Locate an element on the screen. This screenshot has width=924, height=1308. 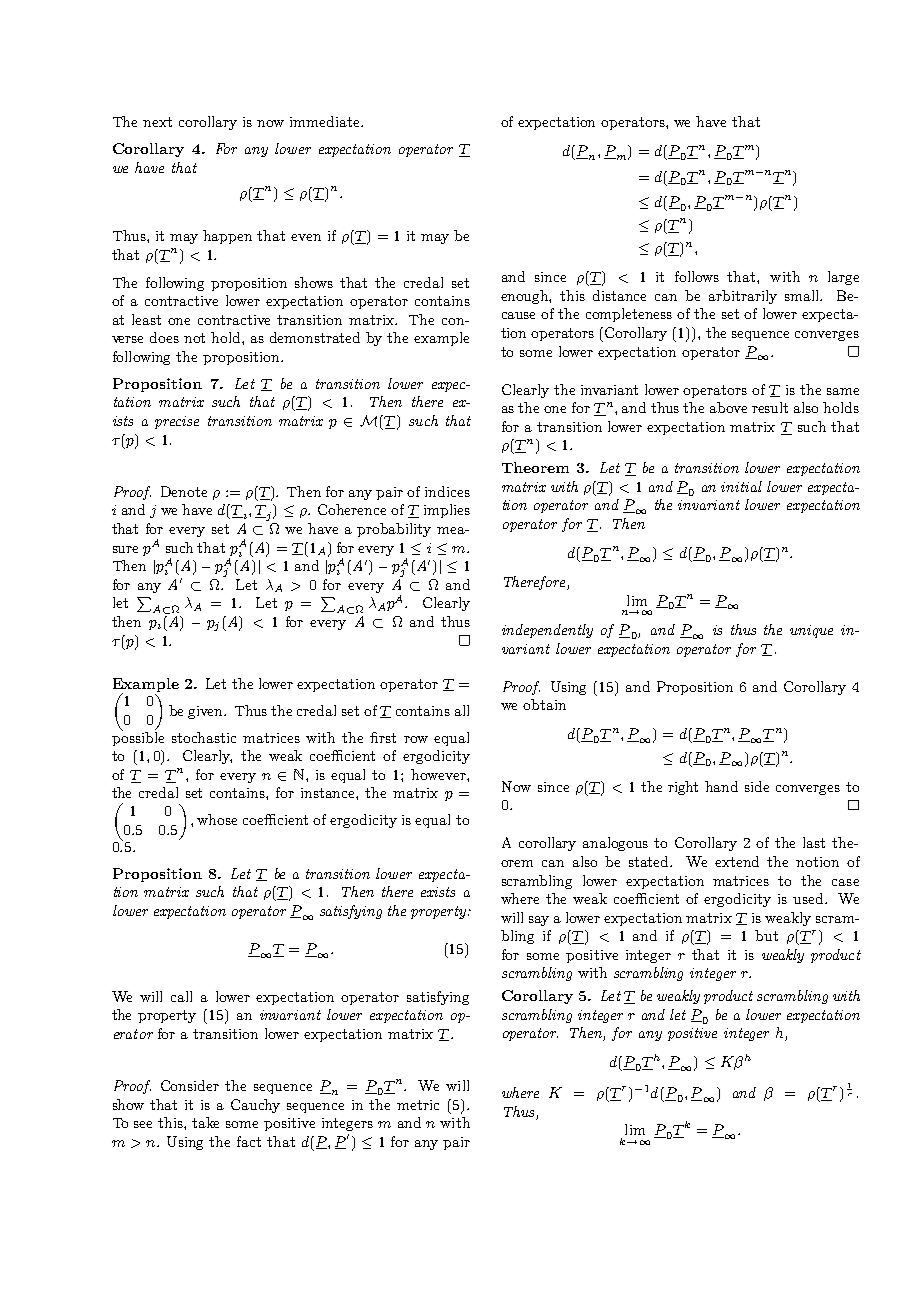
say is located at coordinates (539, 921).
